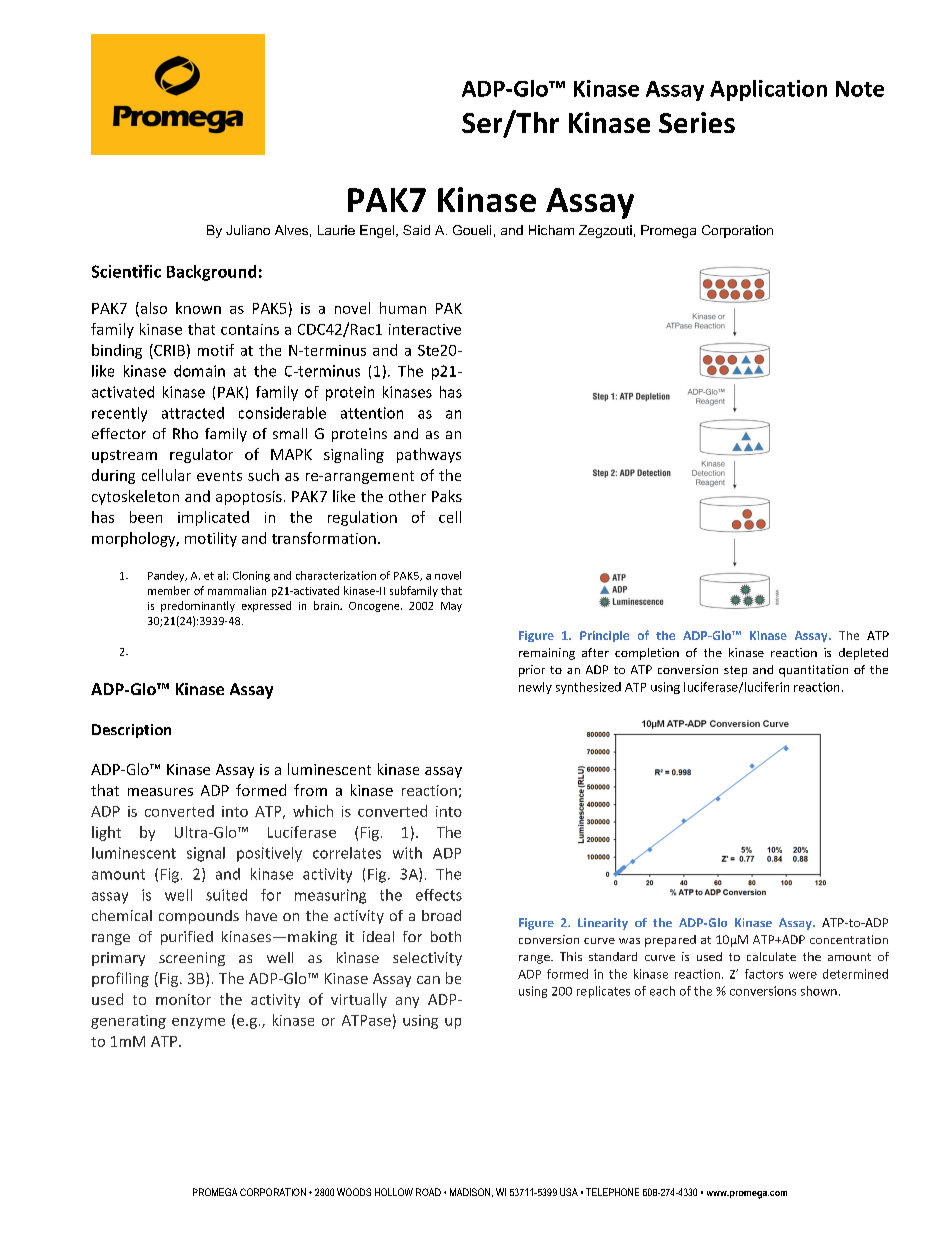 Image resolution: width=952 pixels, height=1233 pixels. Describe the element at coordinates (336, 230) in the screenshot. I see `Laurie` at that location.
